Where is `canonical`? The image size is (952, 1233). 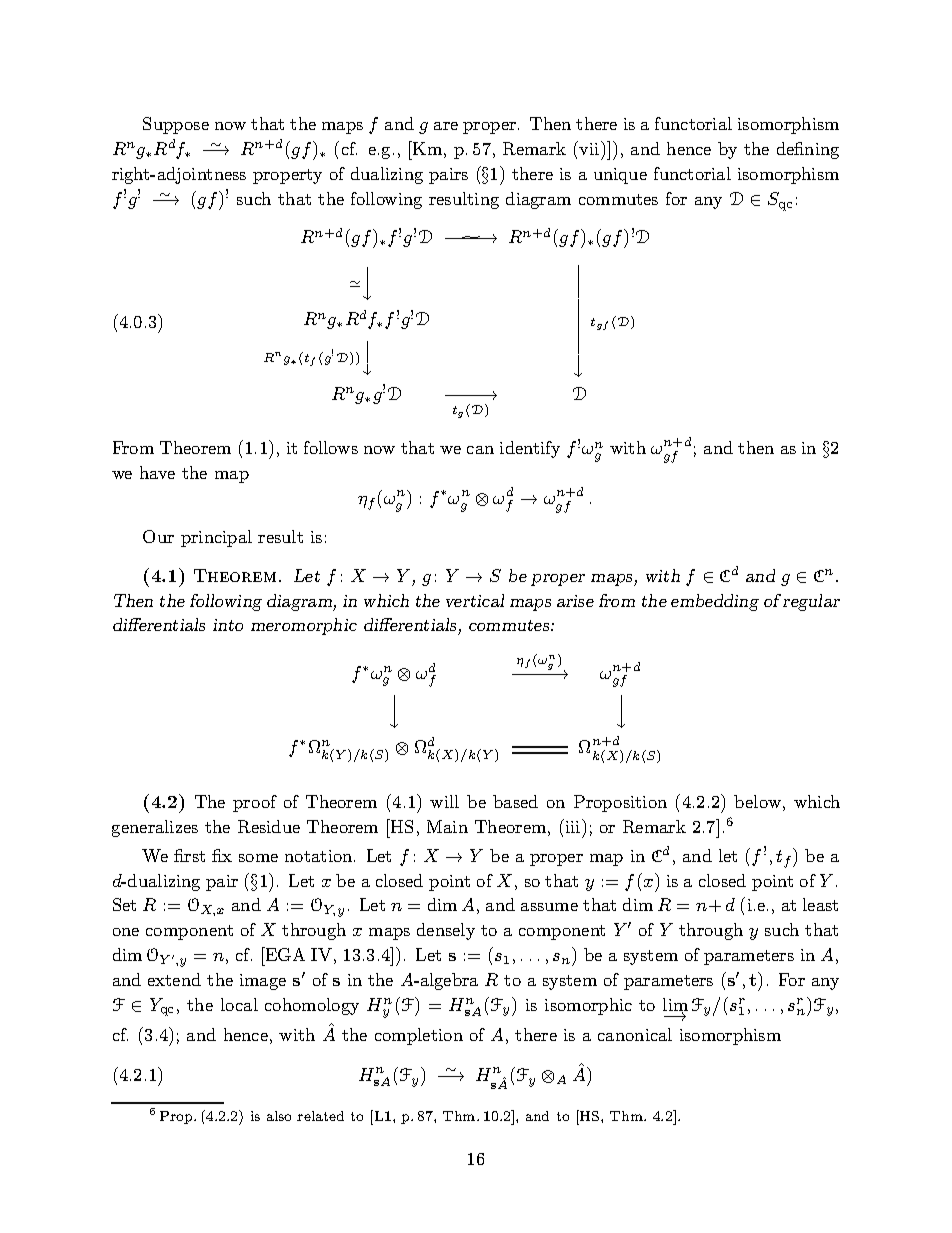
canonical is located at coordinates (635, 1034).
